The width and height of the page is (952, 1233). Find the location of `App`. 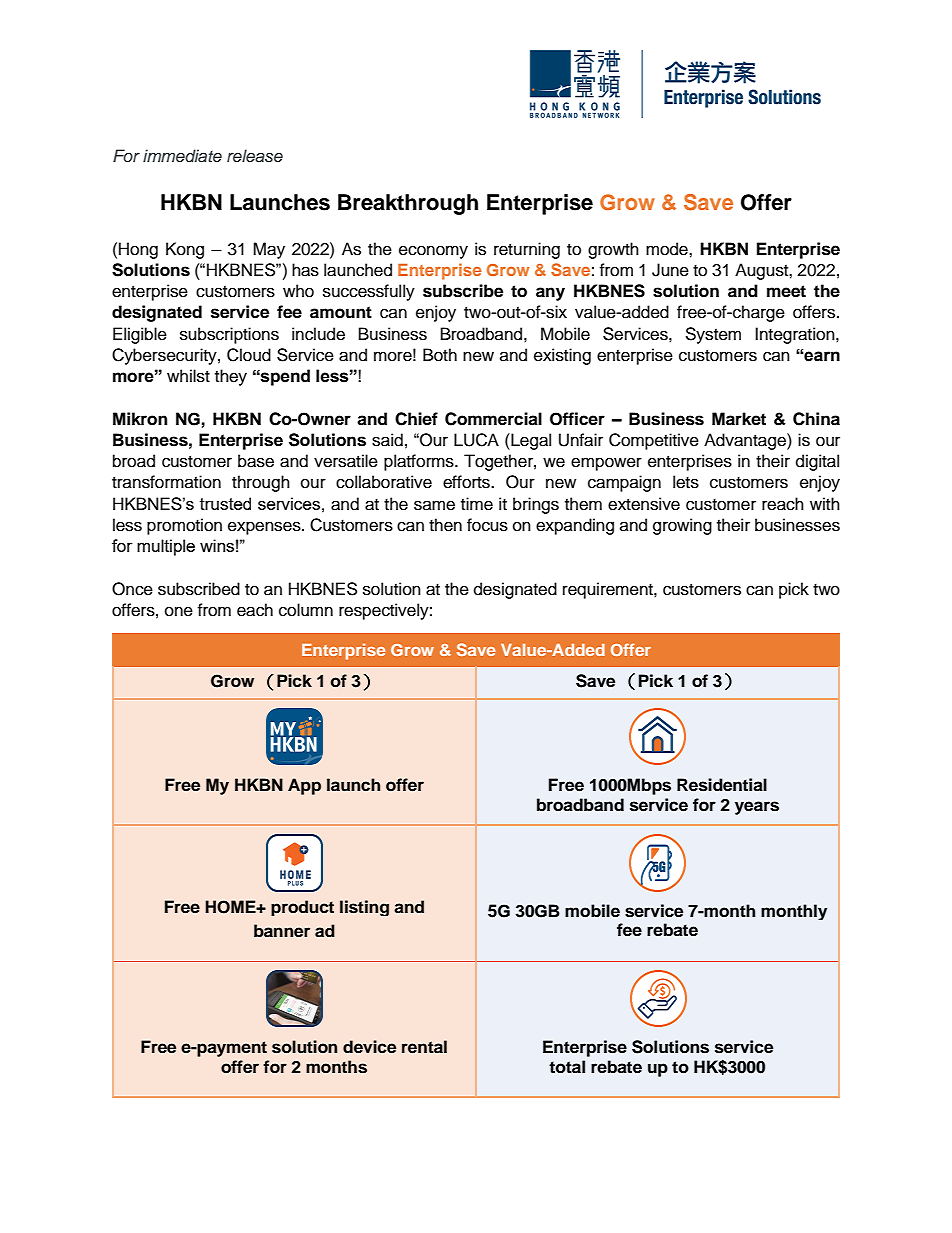

App is located at coordinates (304, 786).
